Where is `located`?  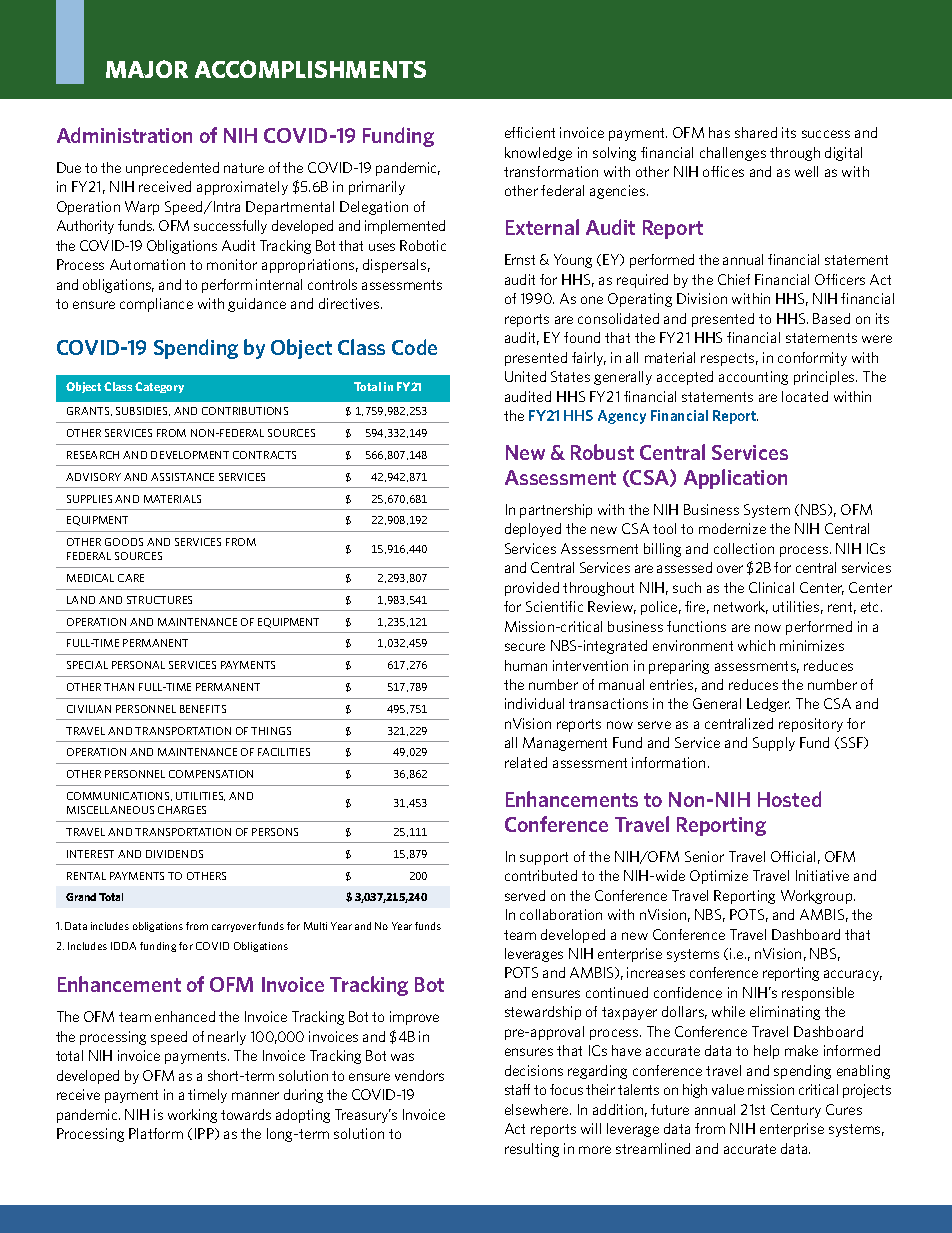
located is located at coordinates (805, 396).
